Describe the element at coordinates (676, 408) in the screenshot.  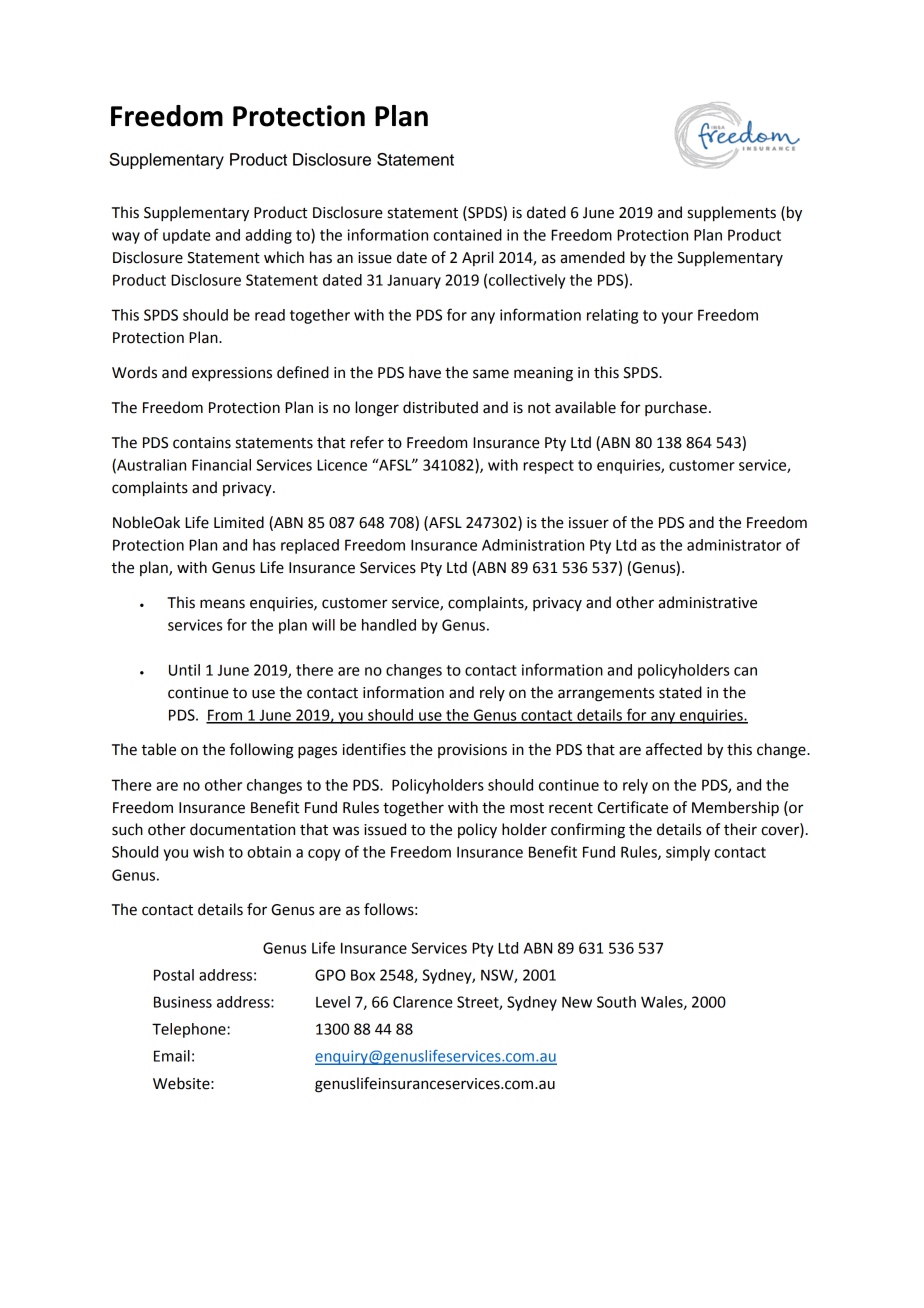
I see `purchase` at that location.
